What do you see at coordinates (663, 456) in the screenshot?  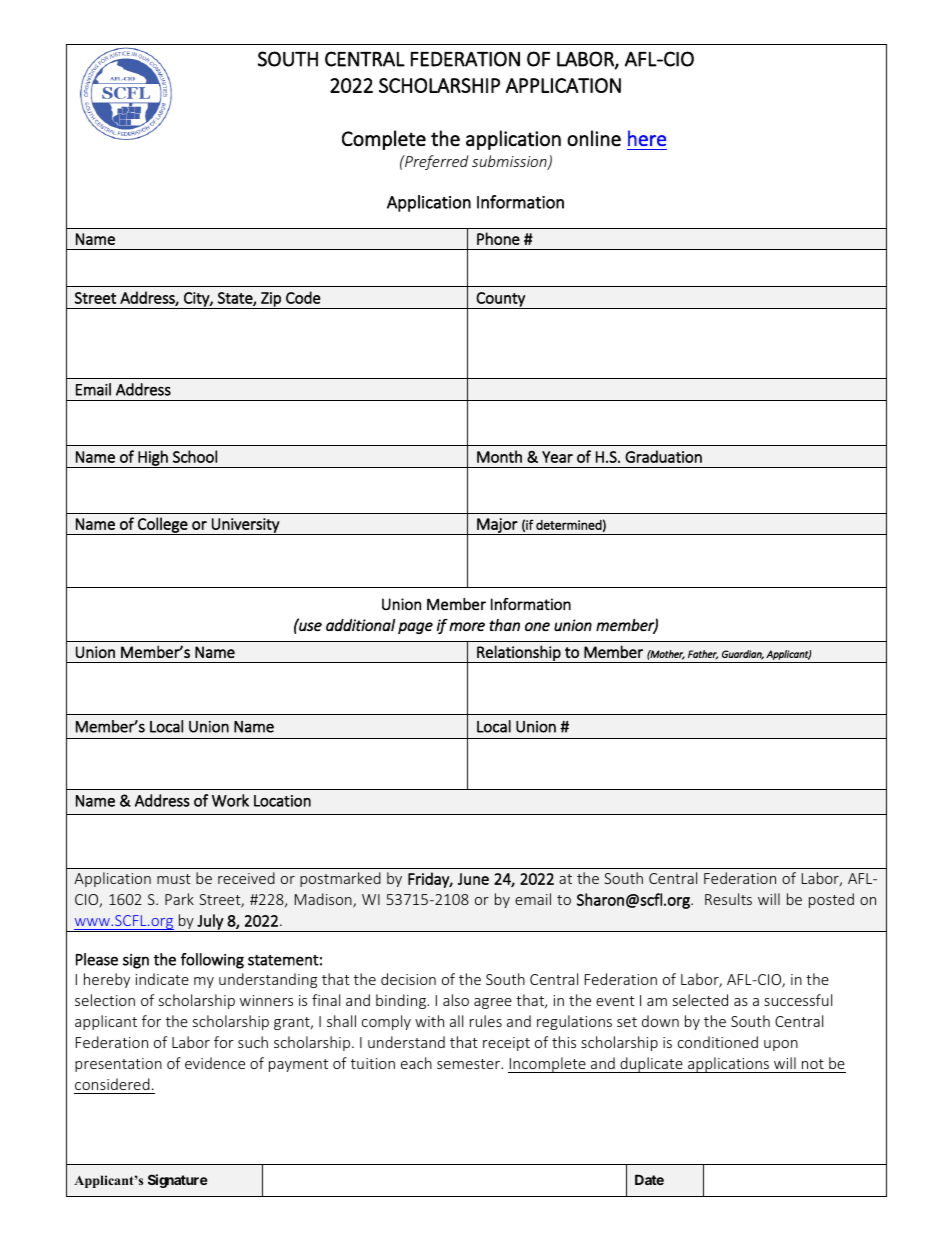 I see `Graduation` at bounding box center [663, 456].
